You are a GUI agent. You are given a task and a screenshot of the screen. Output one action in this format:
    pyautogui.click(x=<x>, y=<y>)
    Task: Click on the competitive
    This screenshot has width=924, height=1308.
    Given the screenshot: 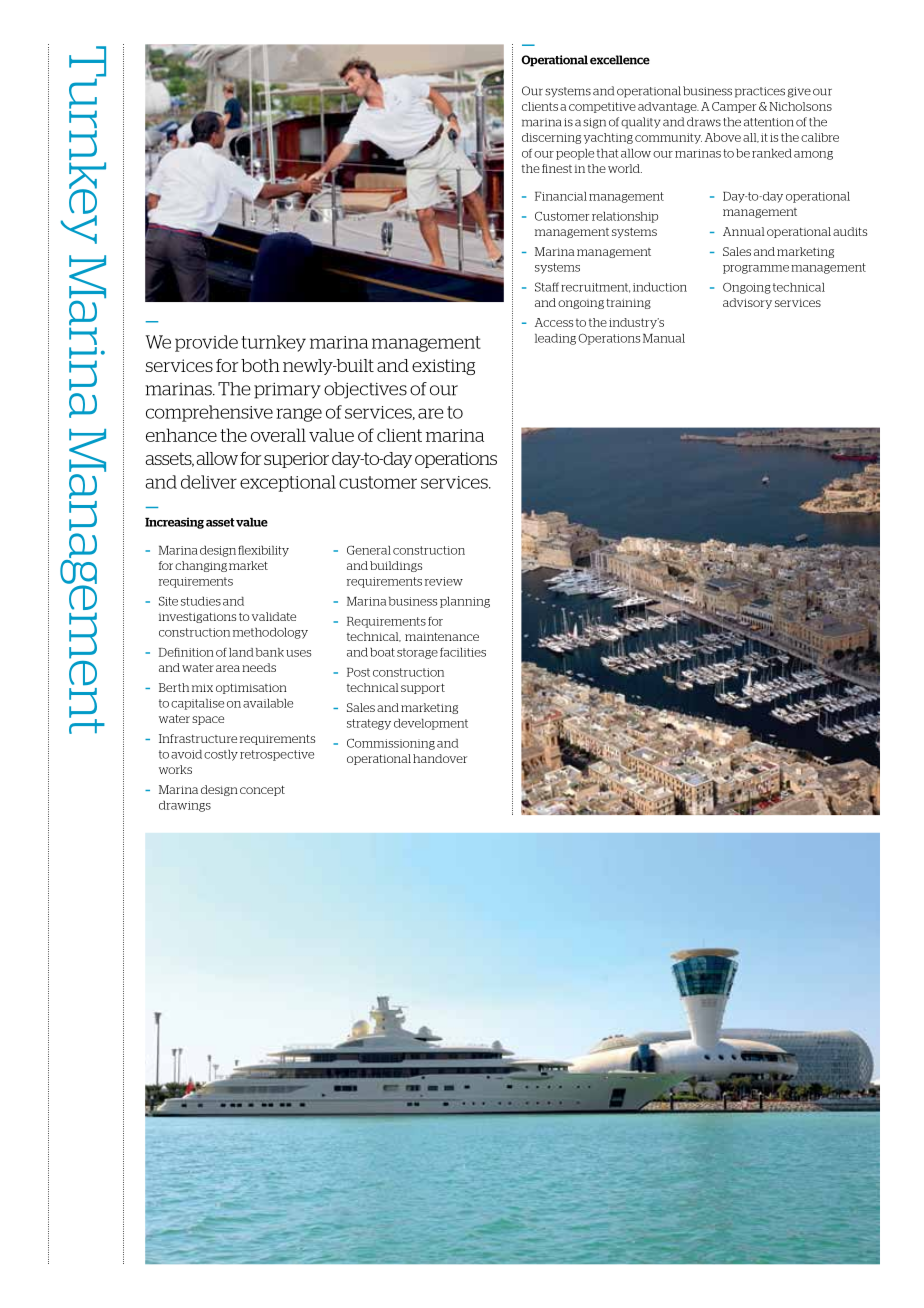 What is the action you would take?
    pyautogui.click(x=602, y=107)
